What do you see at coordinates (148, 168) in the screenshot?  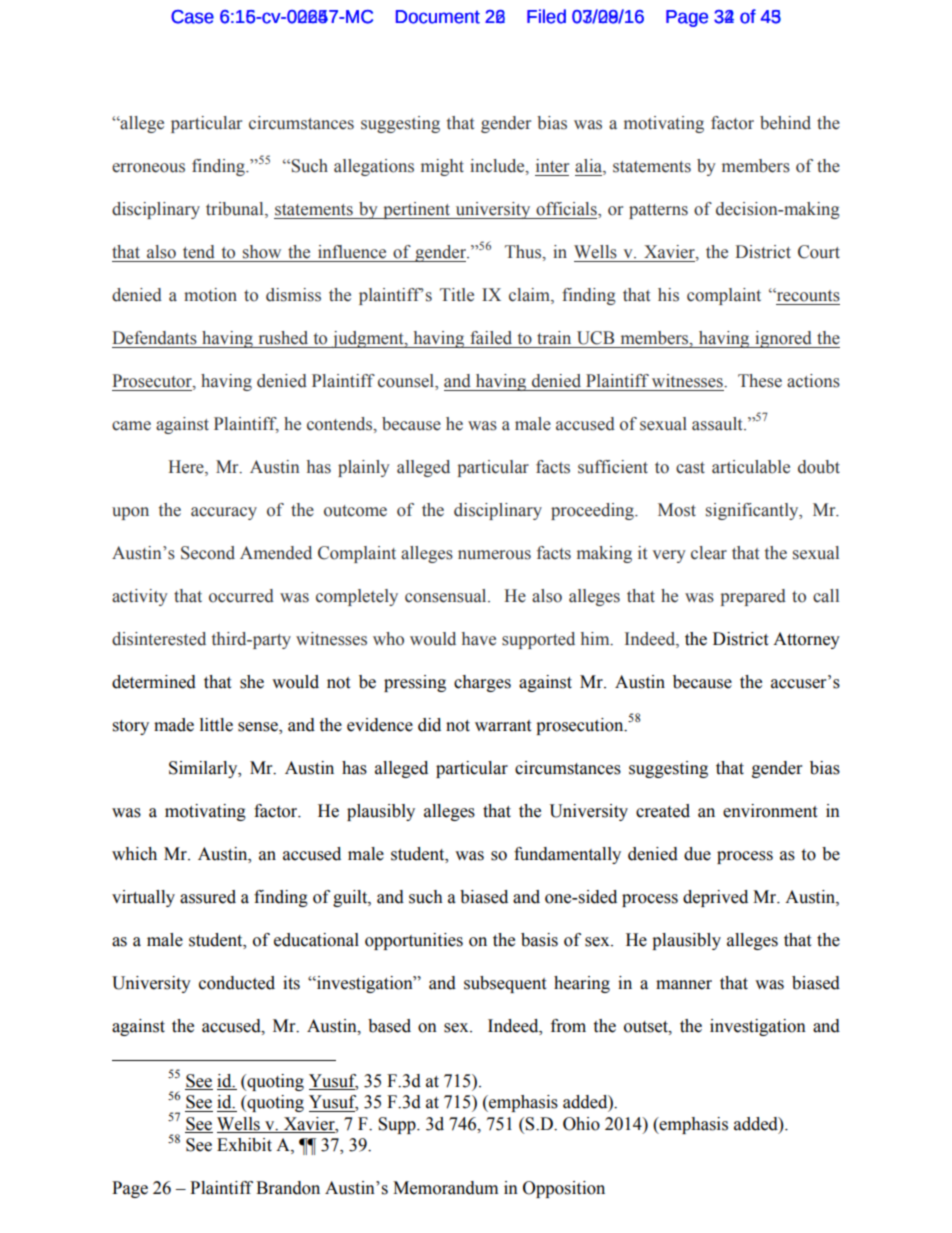 I see `erroneous` at bounding box center [148, 168].
